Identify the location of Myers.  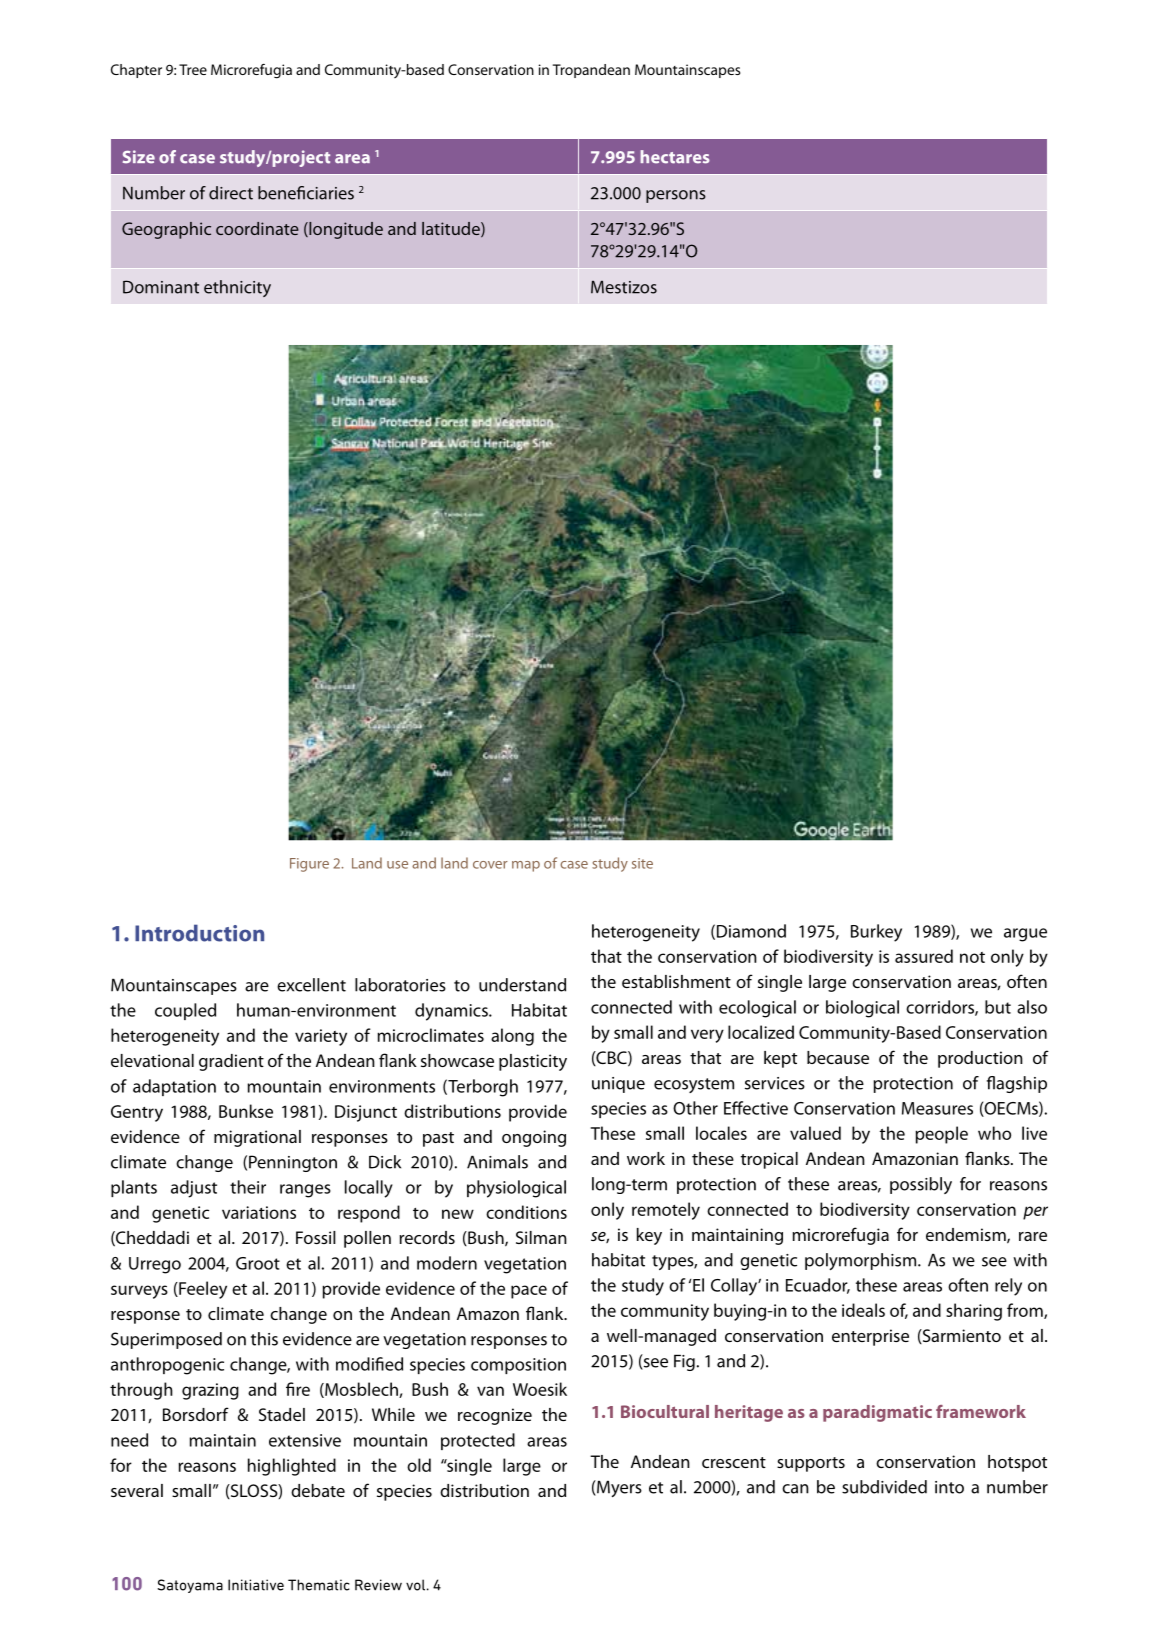
(618, 1488).
